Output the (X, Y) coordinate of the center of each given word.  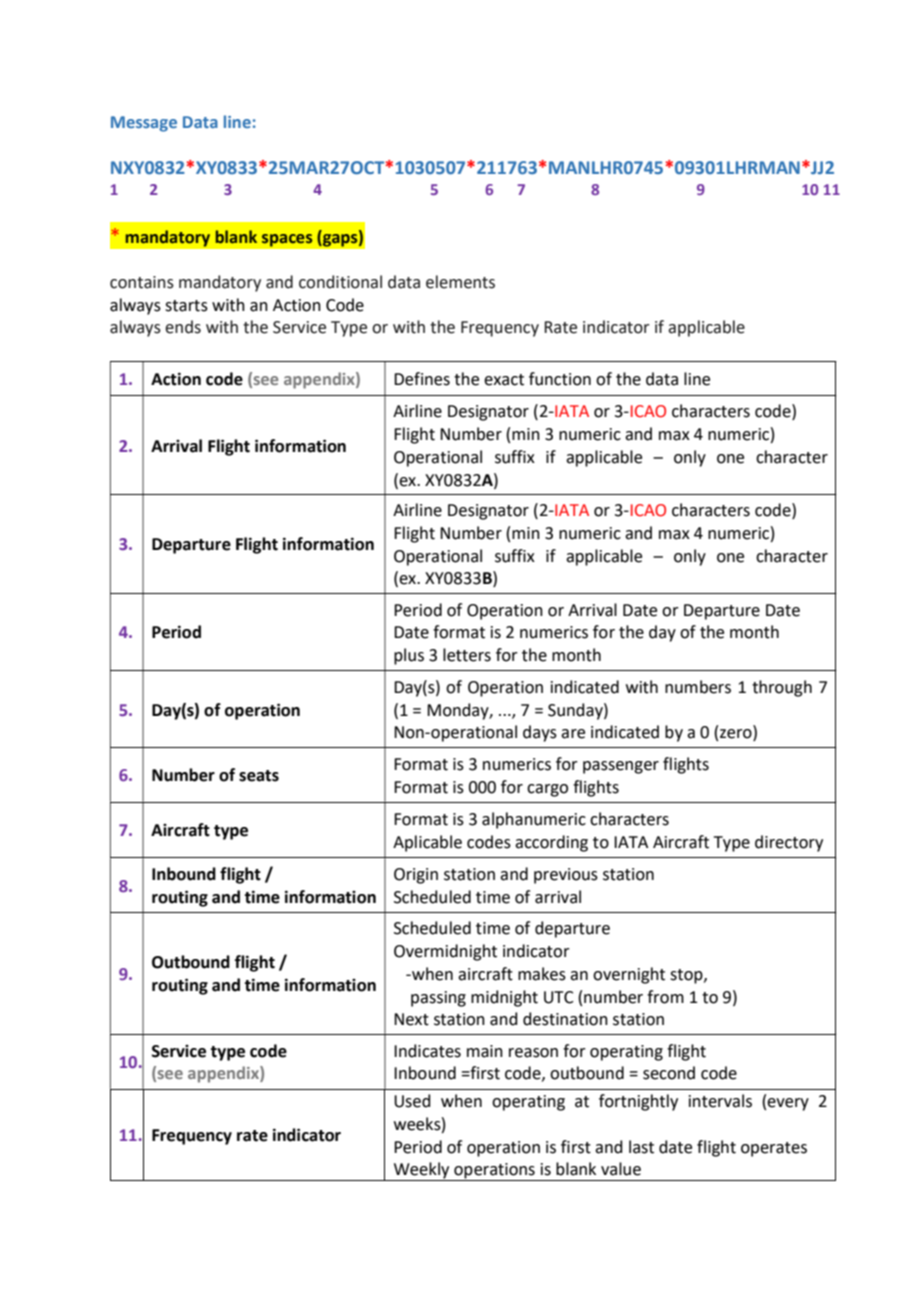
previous (566, 876)
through (782, 688)
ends (183, 327)
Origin (416, 876)
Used (412, 1101)
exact (504, 380)
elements (460, 282)
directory (789, 843)
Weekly (421, 1171)
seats (259, 776)
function (560, 379)
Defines (422, 379)
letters (467, 655)
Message (144, 124)
